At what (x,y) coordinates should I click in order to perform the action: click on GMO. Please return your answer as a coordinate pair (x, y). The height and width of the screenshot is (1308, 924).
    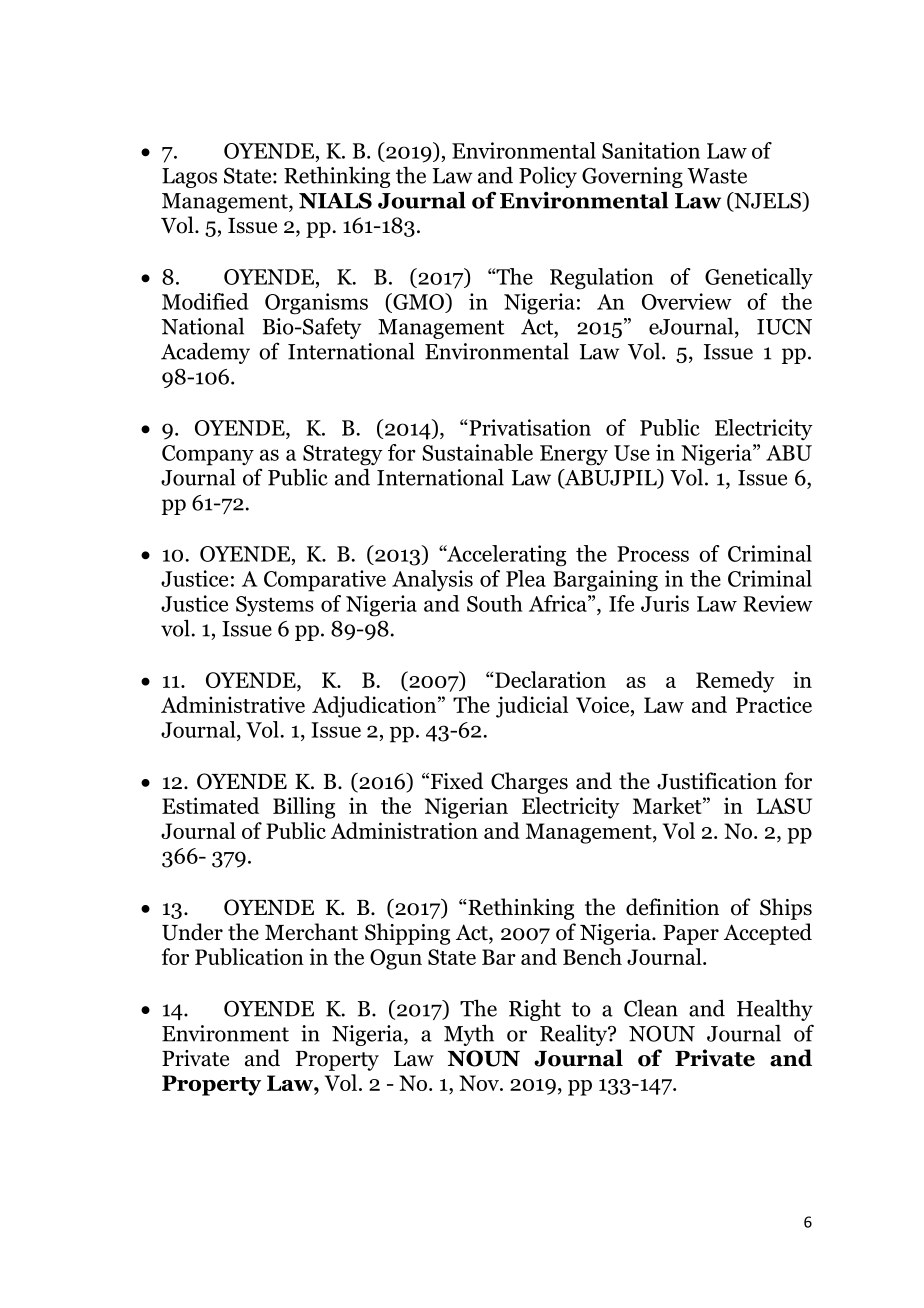
    Looking at the image, I should click on (418, 301).
